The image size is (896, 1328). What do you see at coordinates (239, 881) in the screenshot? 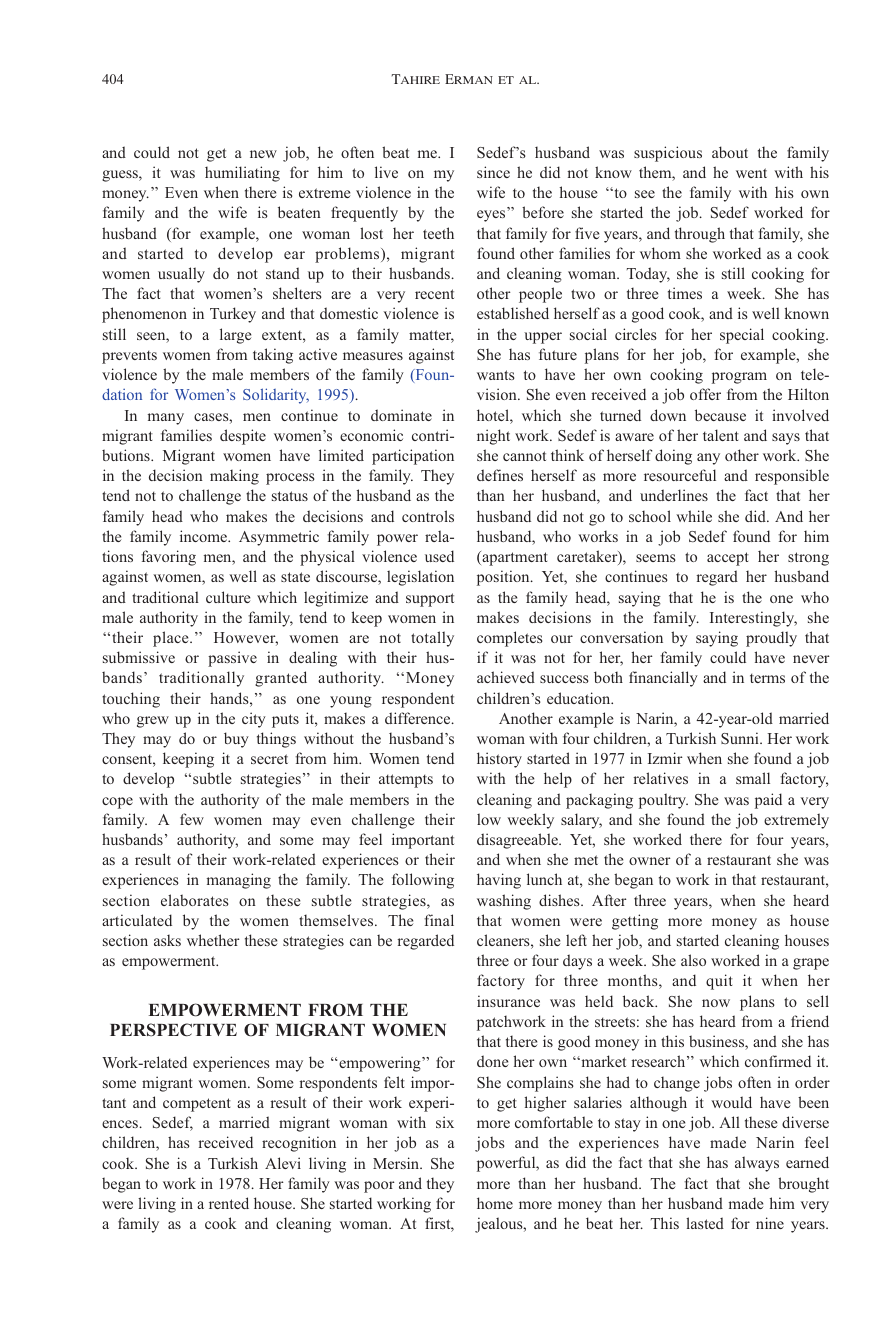
I see `managing` at bounding box center [239, 881].
